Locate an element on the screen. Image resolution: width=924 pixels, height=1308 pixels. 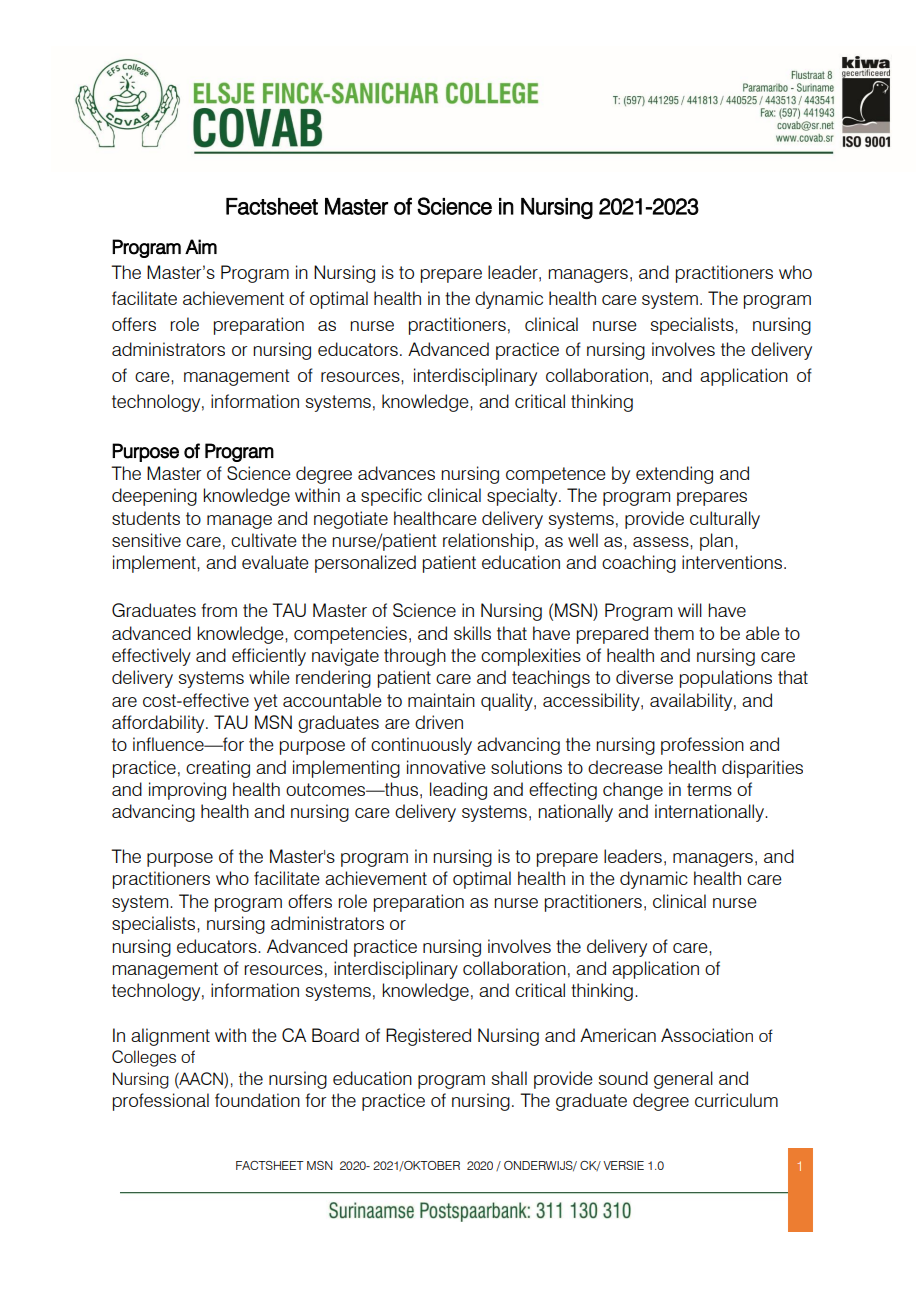
terms is located at coordinates (709, 789).
